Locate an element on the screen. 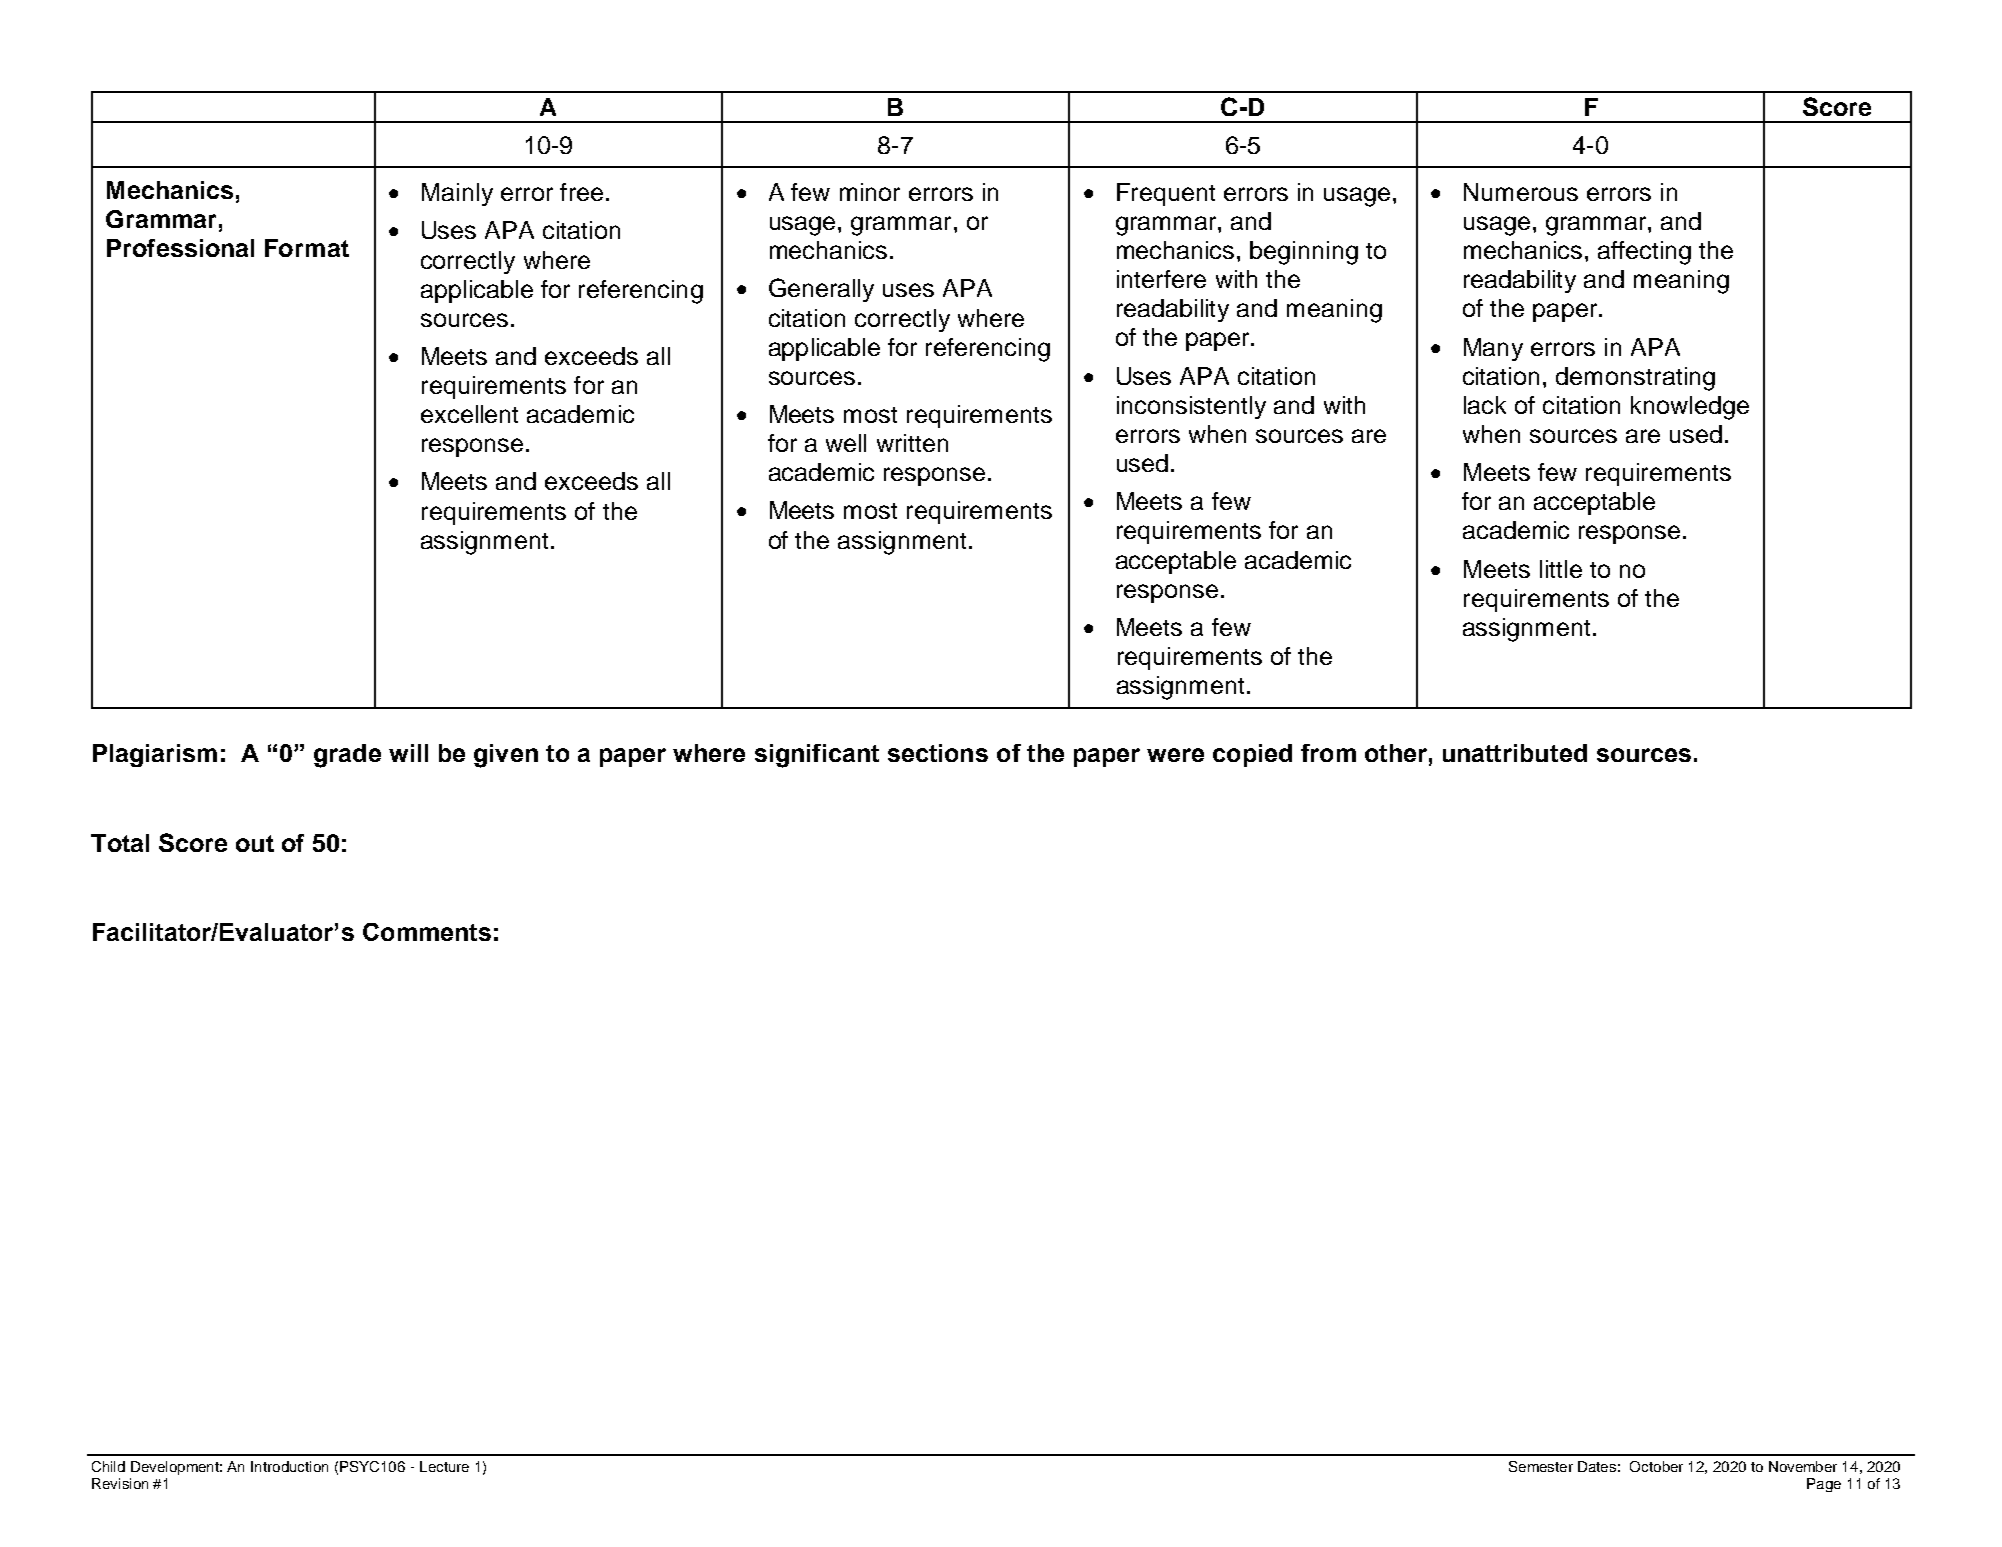  Lecture is located at coordinates (444, 1466).
